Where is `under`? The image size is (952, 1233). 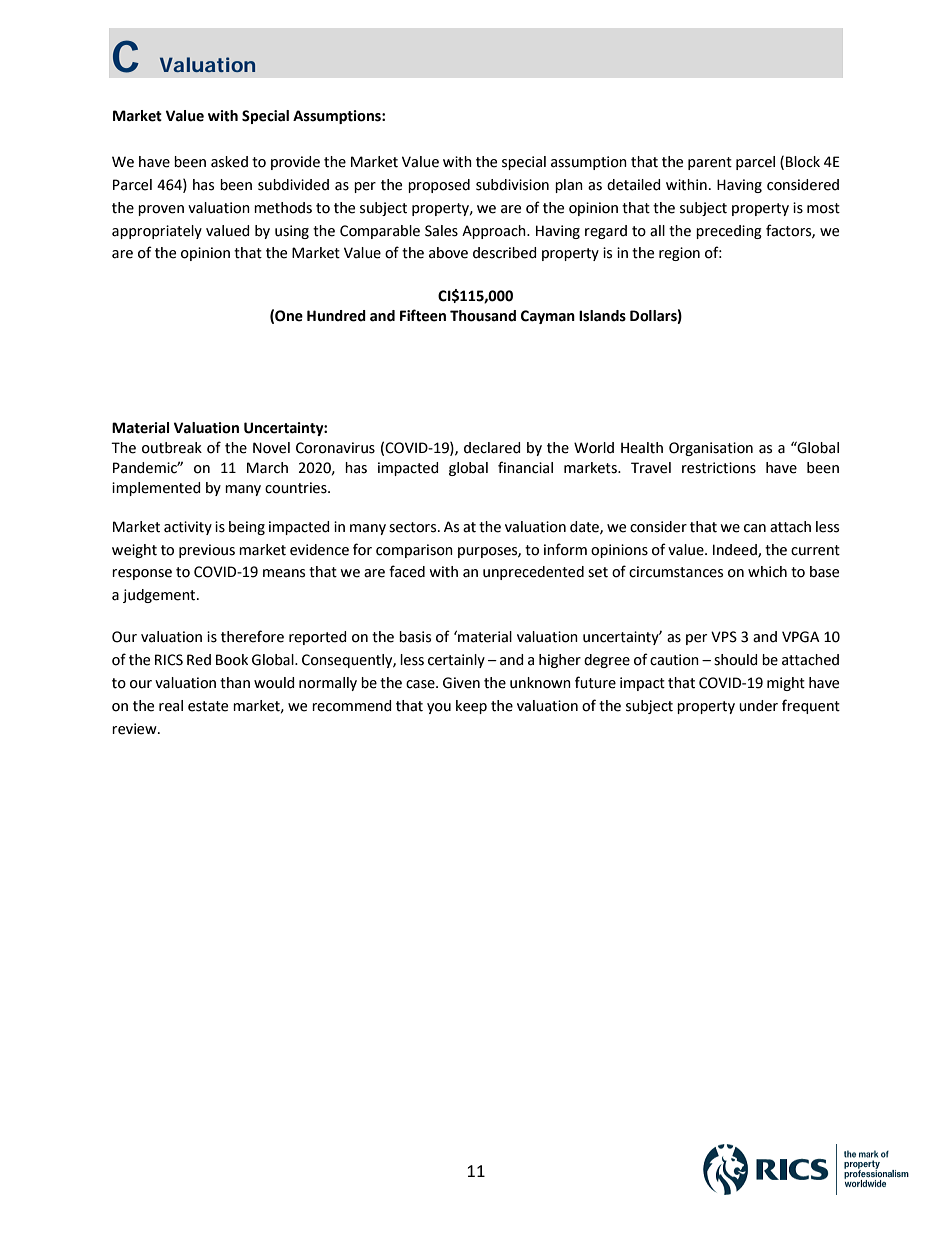
under is located at coordinates (758, 706).
